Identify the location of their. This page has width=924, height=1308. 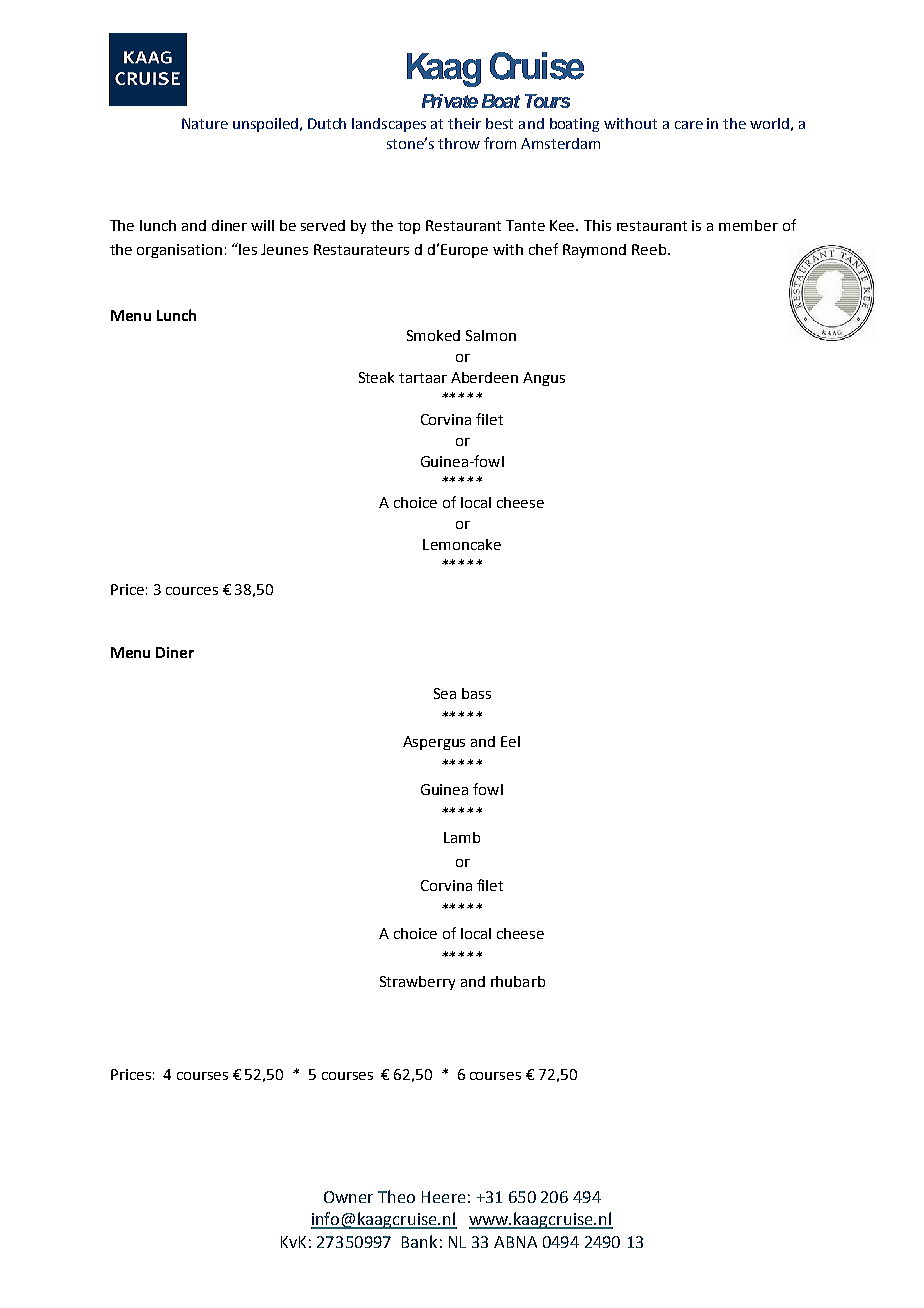
(464, 123).
